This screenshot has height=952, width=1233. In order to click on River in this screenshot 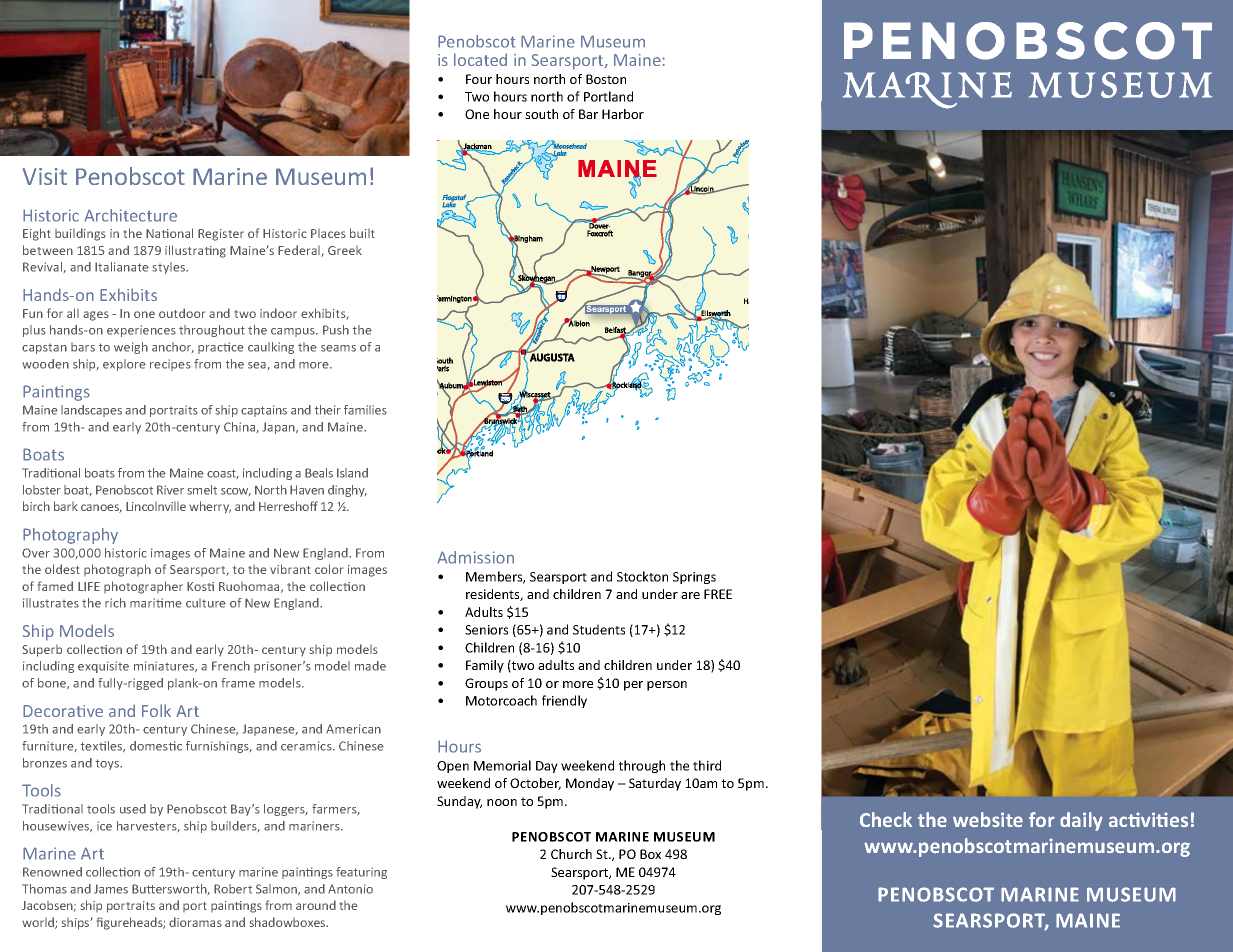, I will do `click(170, 490)`.
